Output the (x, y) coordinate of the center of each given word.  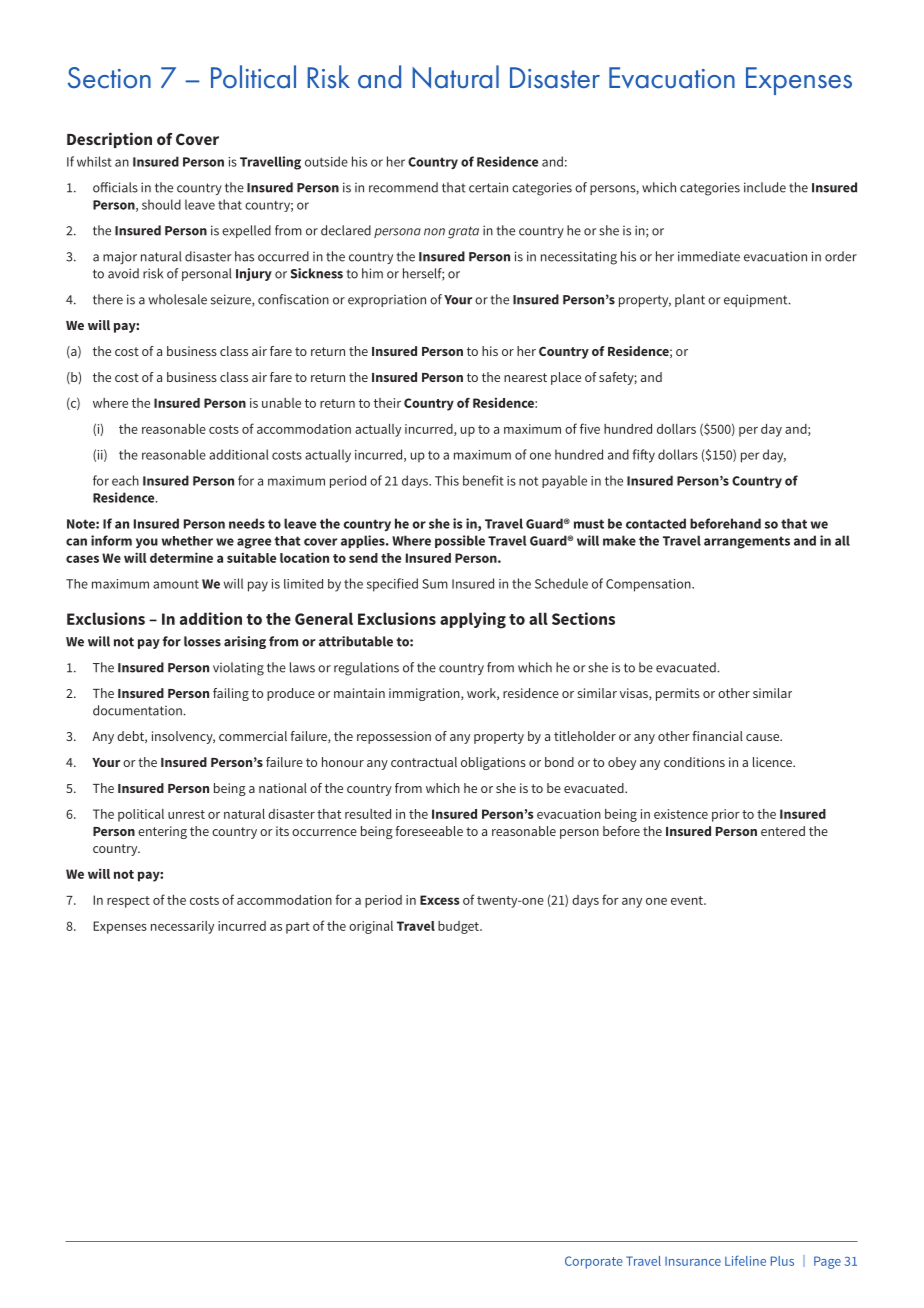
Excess (440, 900)
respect (128, 902)
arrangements (747, 542)
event (688, 900)
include (765, 187)
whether (187, 541)
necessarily (182, 927)
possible (460, 541)
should (161, 204)
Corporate (594, 1262)
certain (488, 187)
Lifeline (745, 1260)
